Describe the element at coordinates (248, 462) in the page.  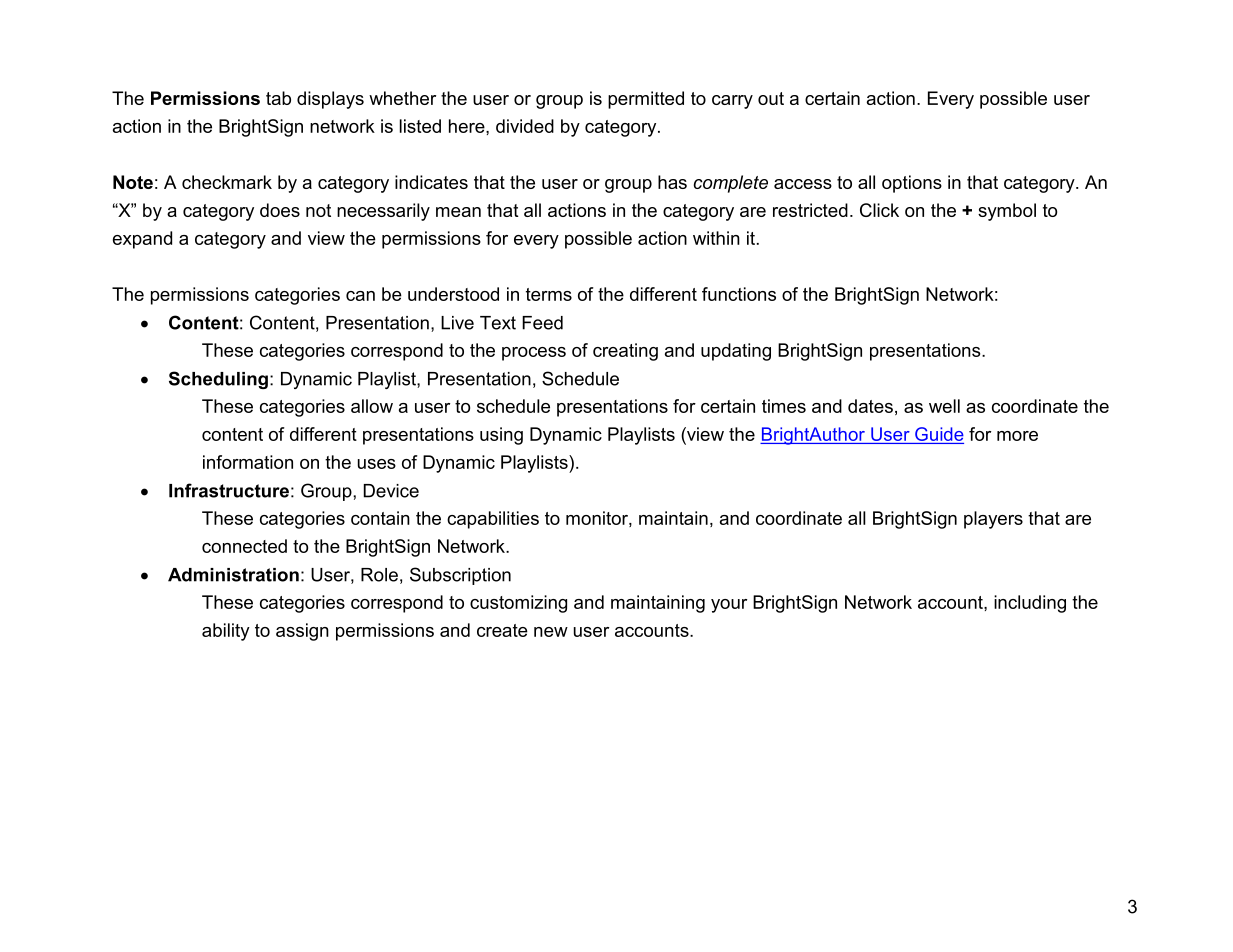
I see `information` at that location.
